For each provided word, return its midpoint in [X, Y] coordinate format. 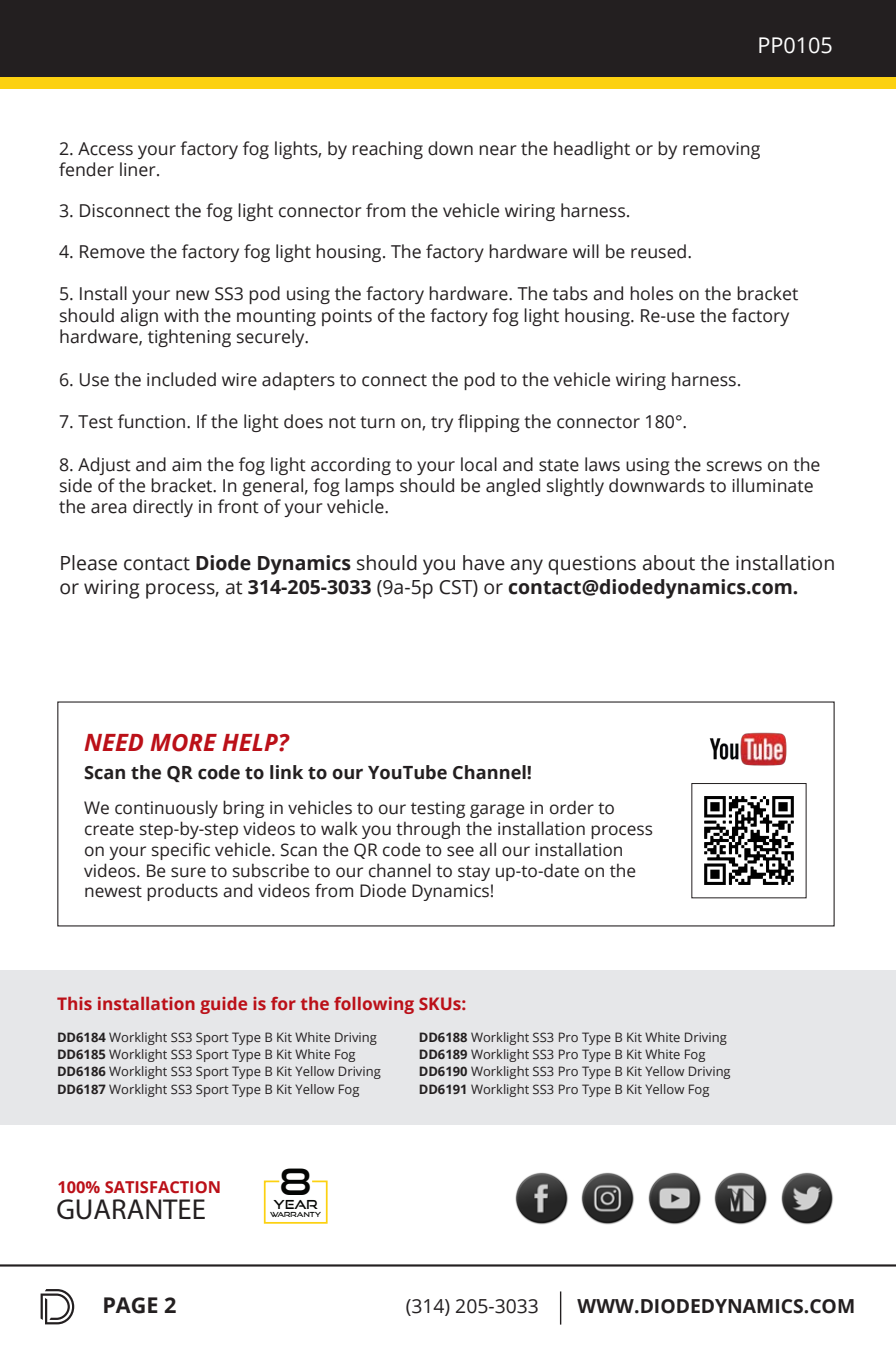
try [442, 424]
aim [186, 465]
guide [223, 1005]
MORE [183, 743]
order [572, 807]
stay [474, 873]
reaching [387, 150]
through [428, 830]
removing [721, 150]
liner [139, 169]
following [374, 1005]
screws [734, 466]
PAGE [131, 1305]
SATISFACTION [162, 1187]
